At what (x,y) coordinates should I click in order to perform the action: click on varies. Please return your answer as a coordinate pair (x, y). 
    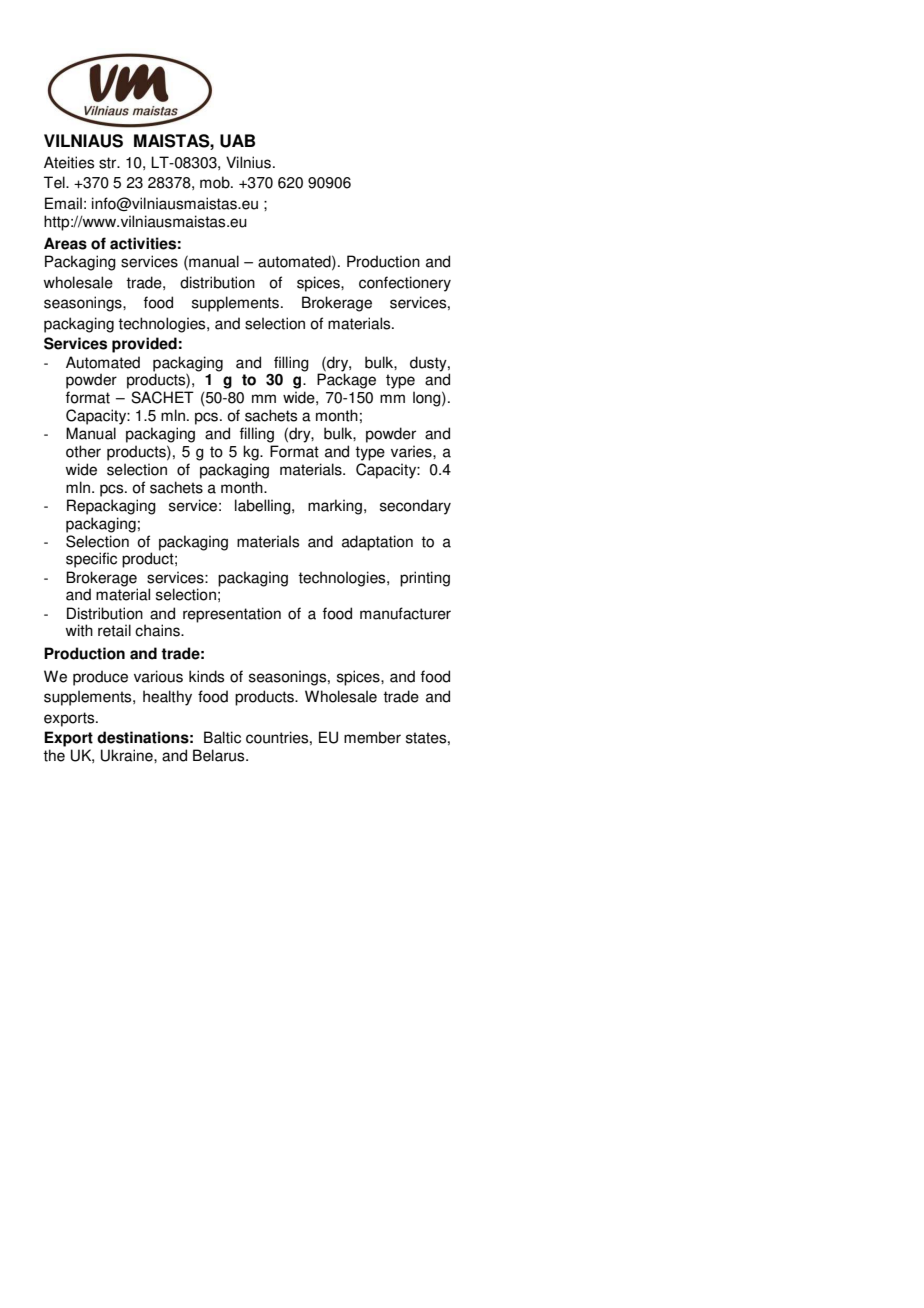
    Looking at the image, I should click on (412, 451).
